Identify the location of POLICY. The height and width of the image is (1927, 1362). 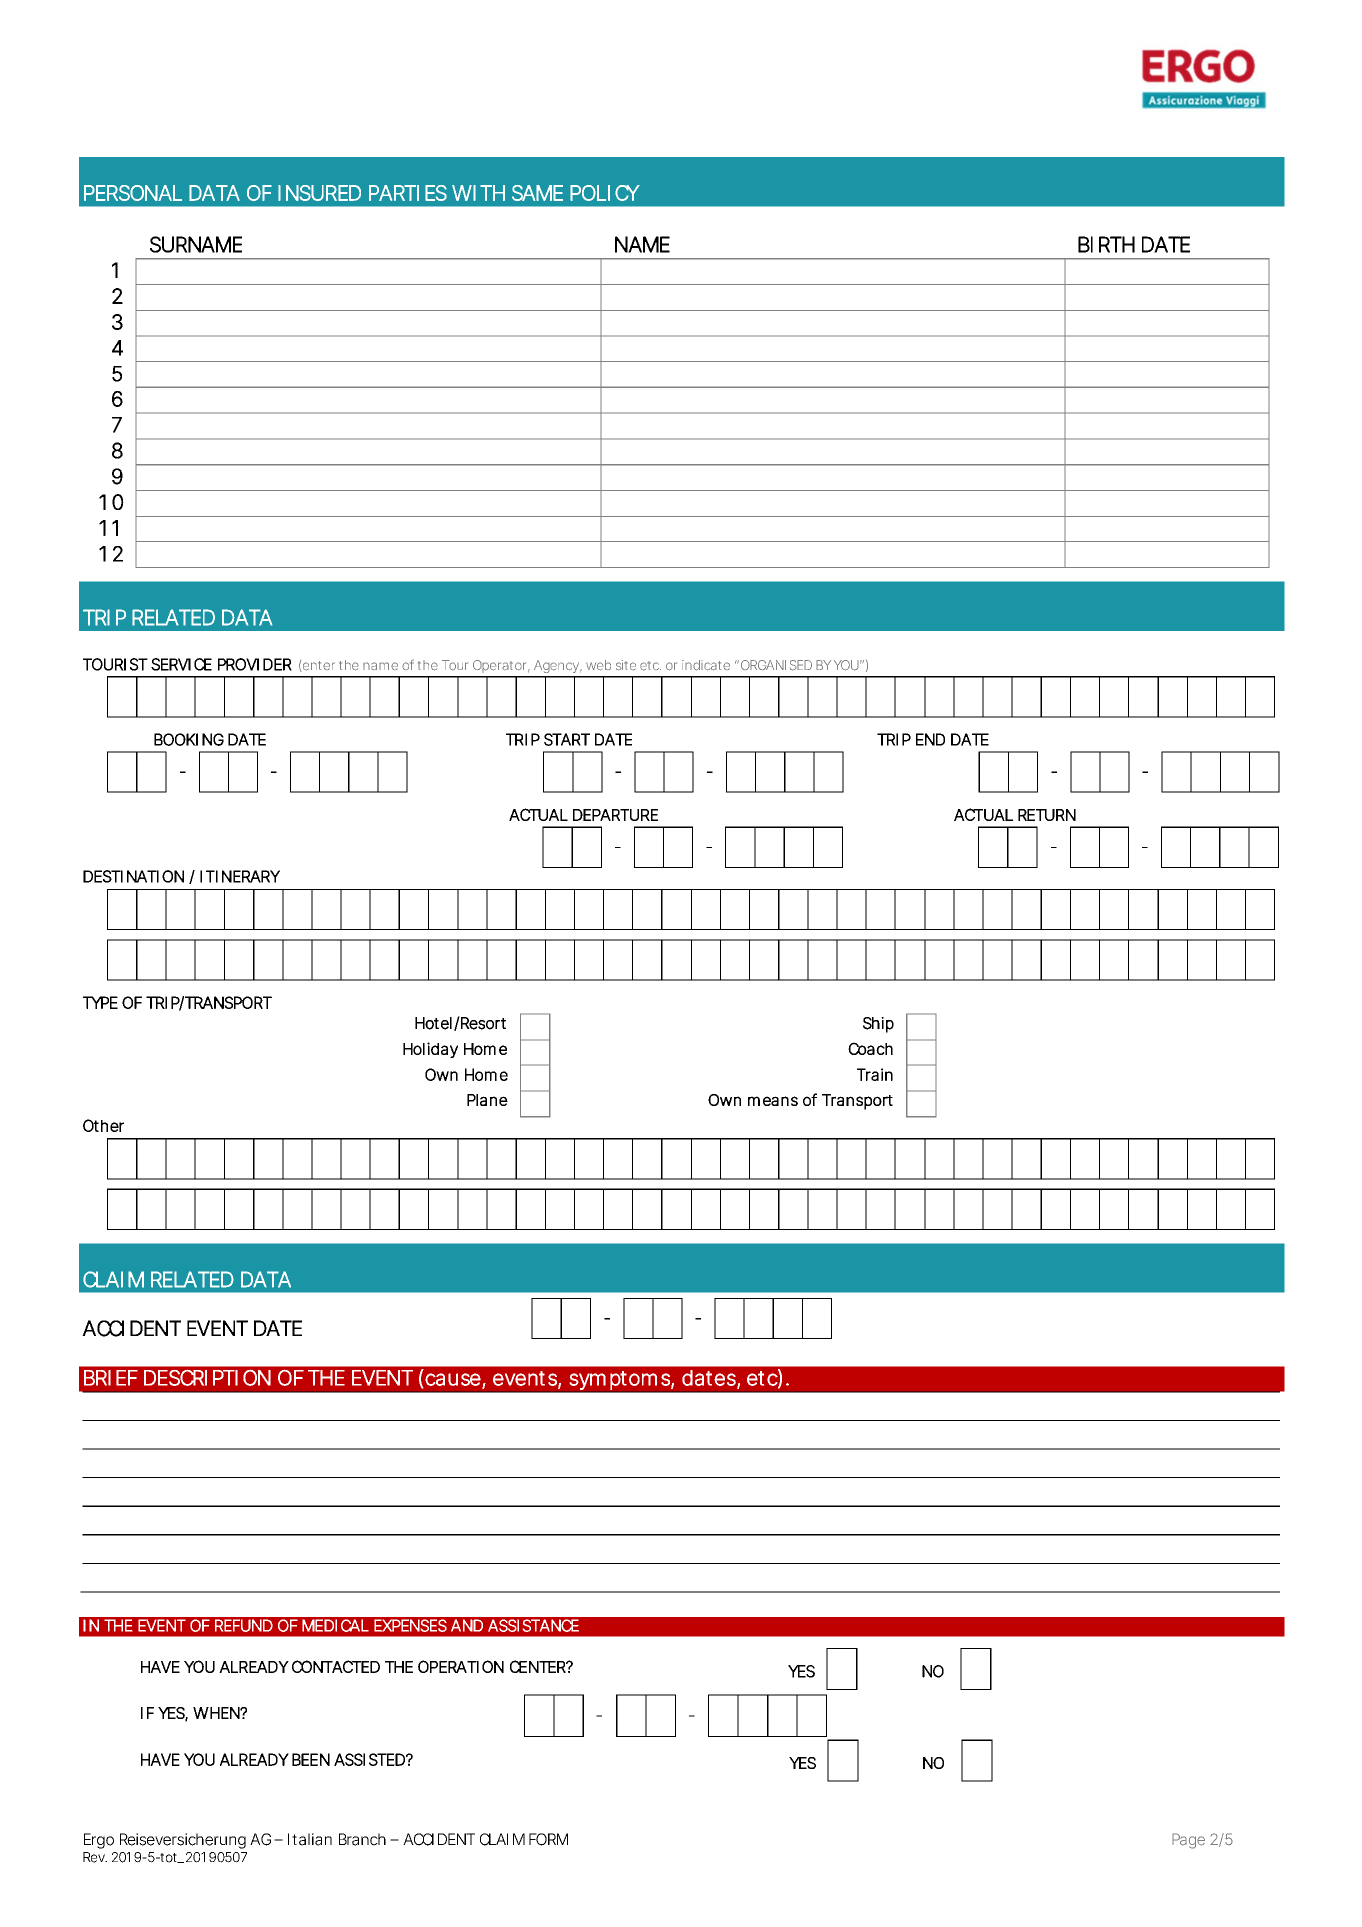
(605, 193).
